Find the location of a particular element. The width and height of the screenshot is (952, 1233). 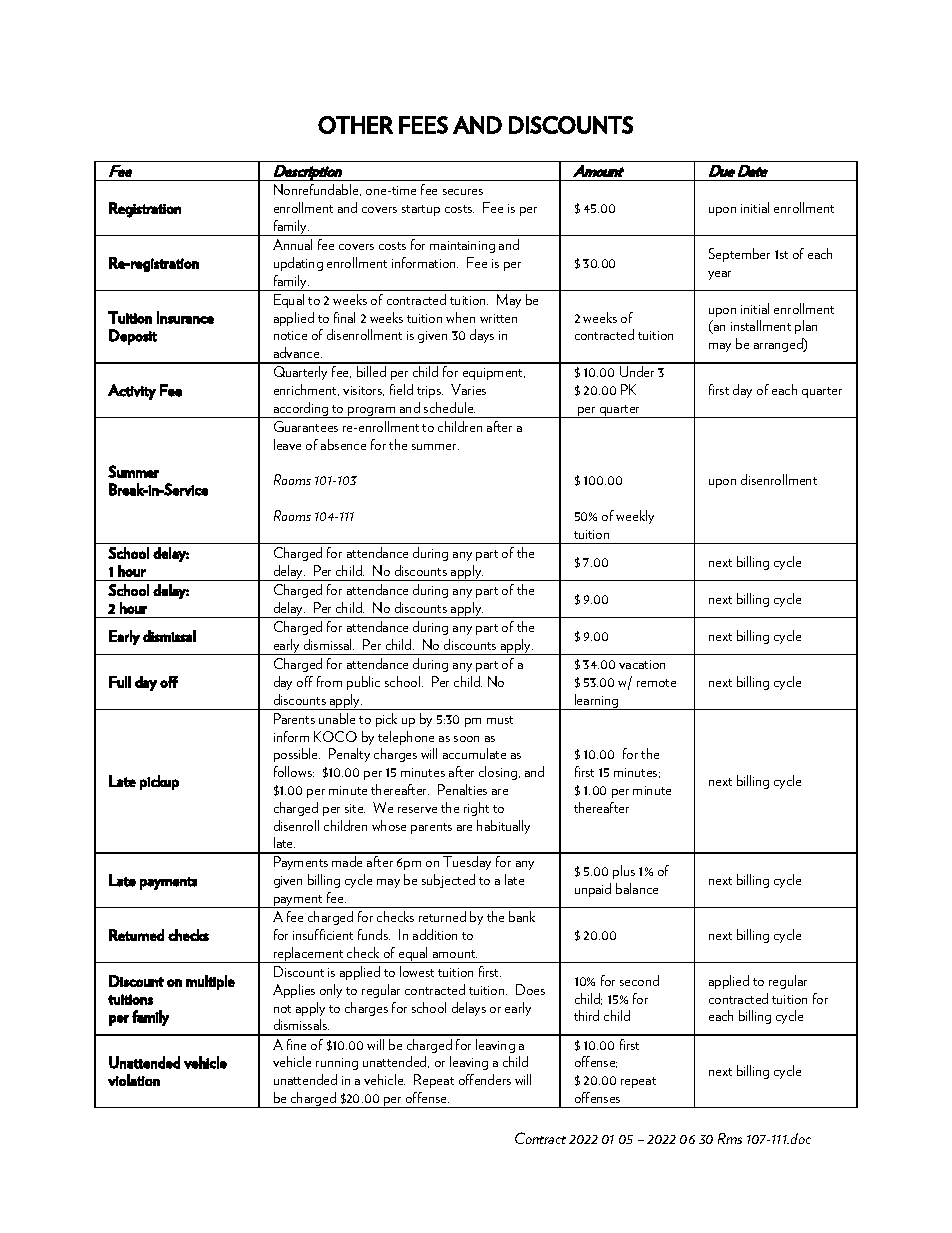

September is located at coordinates (739, 255).
